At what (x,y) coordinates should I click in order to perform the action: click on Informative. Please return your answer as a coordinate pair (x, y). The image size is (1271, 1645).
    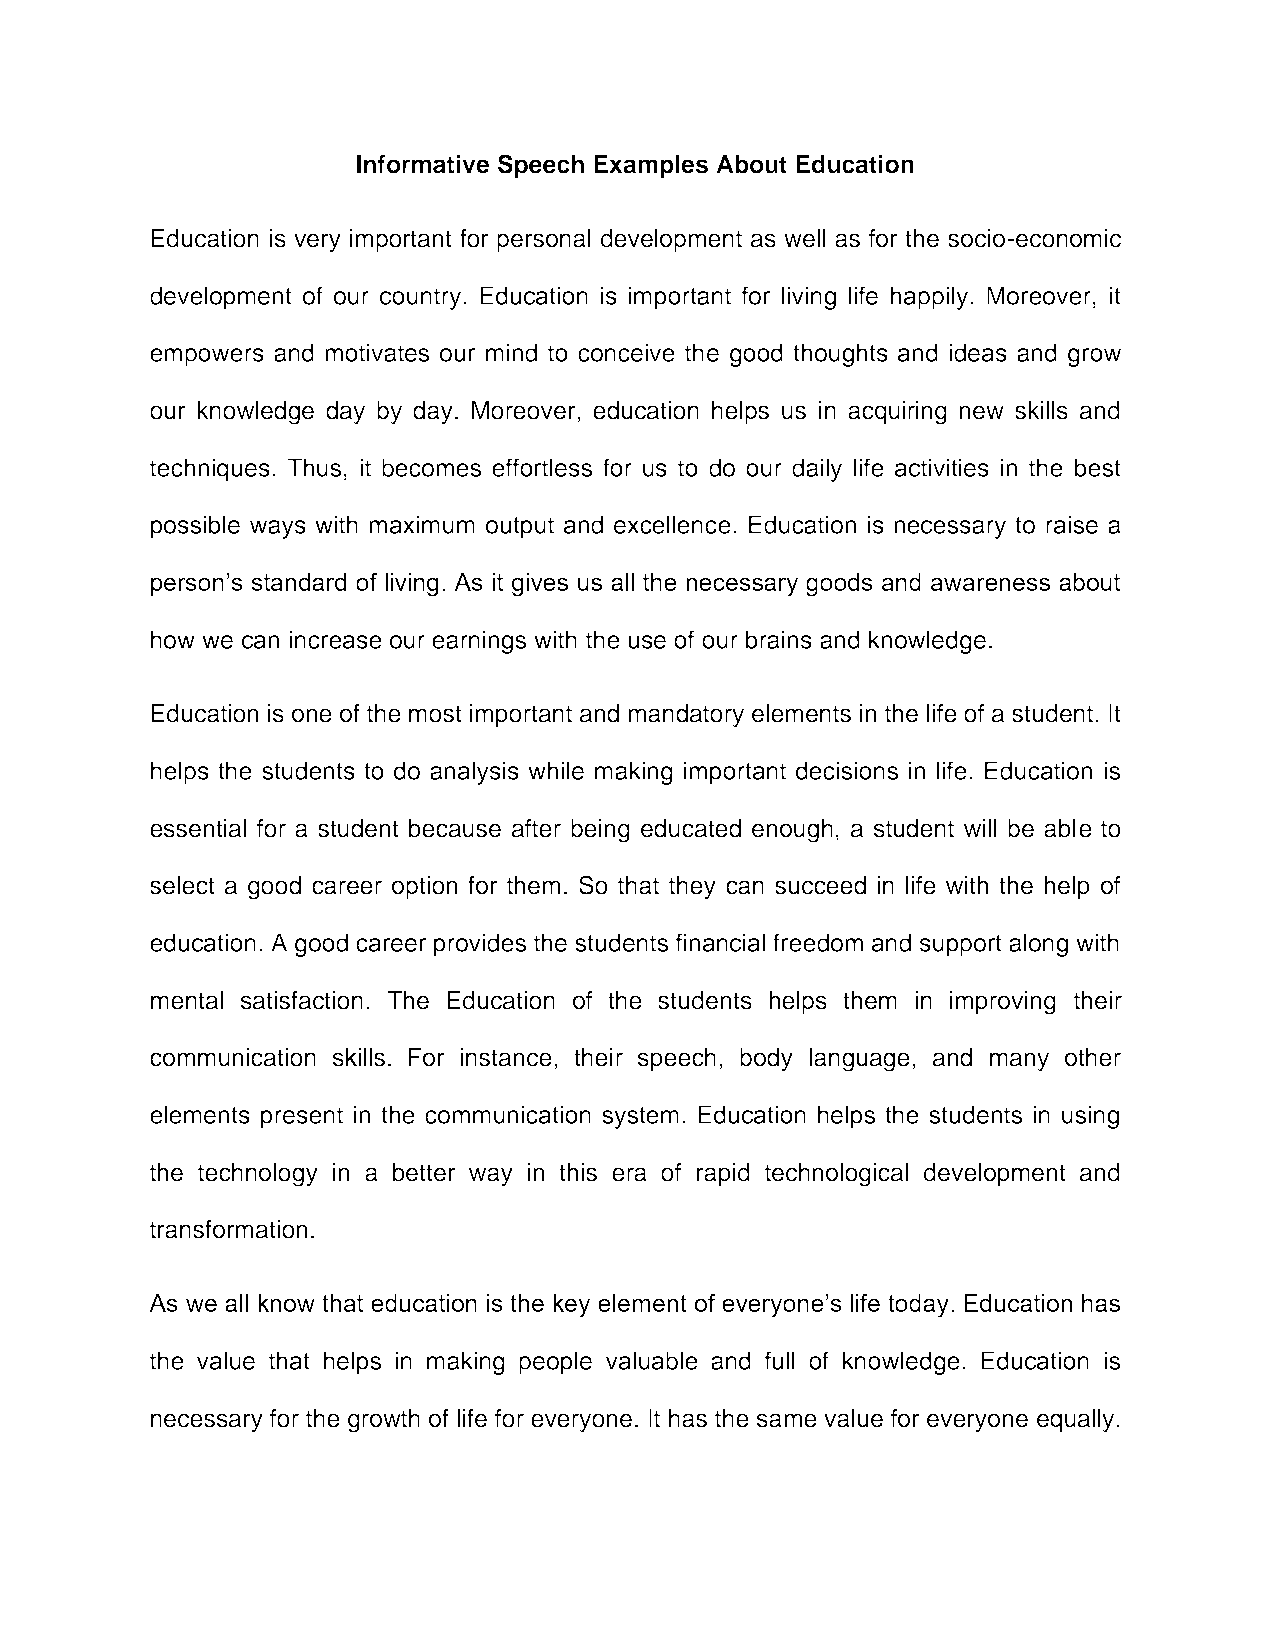
    Looking at the image, I should click on (423, 164).
